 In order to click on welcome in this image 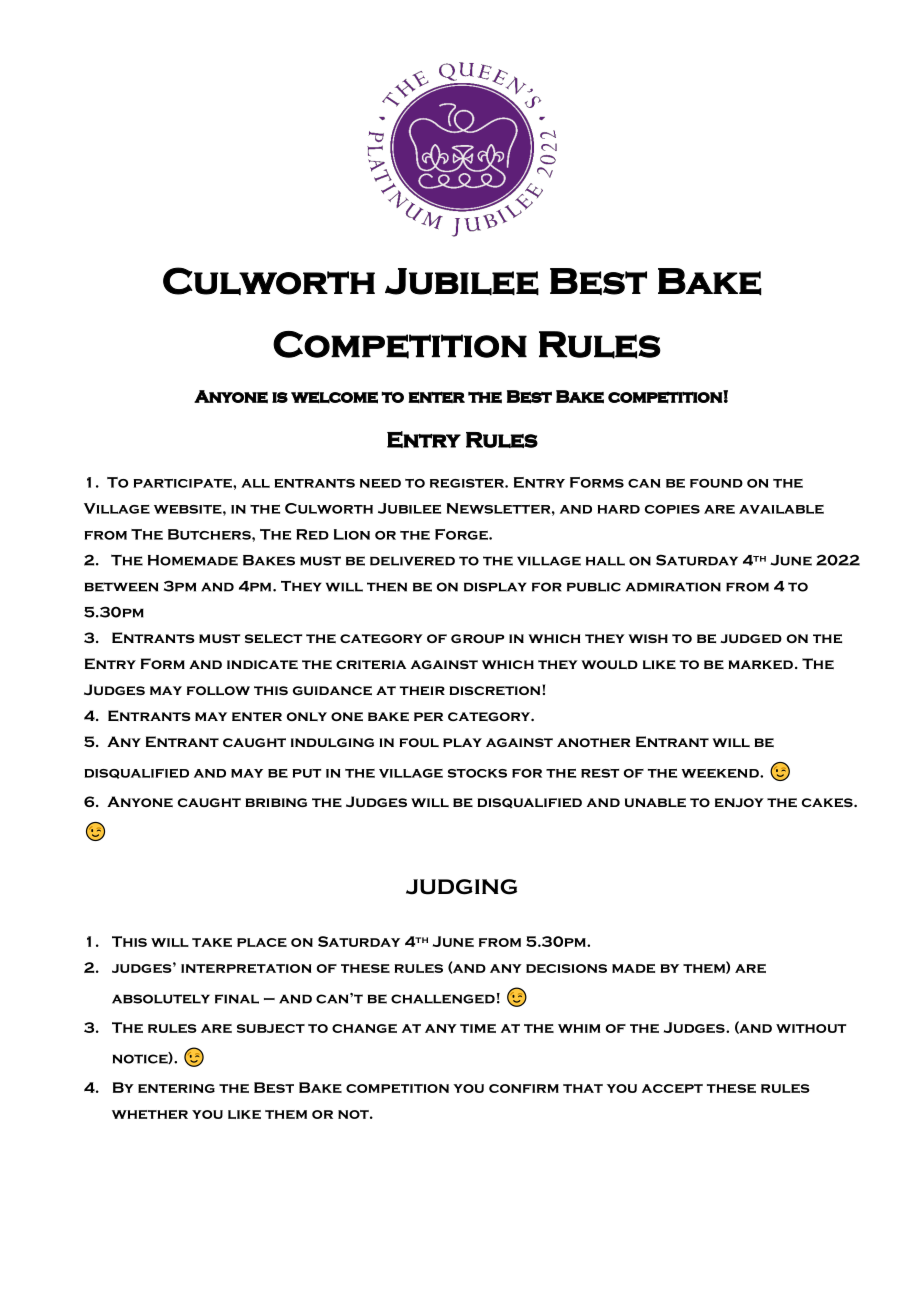, I will do `click(334, 398)`.
